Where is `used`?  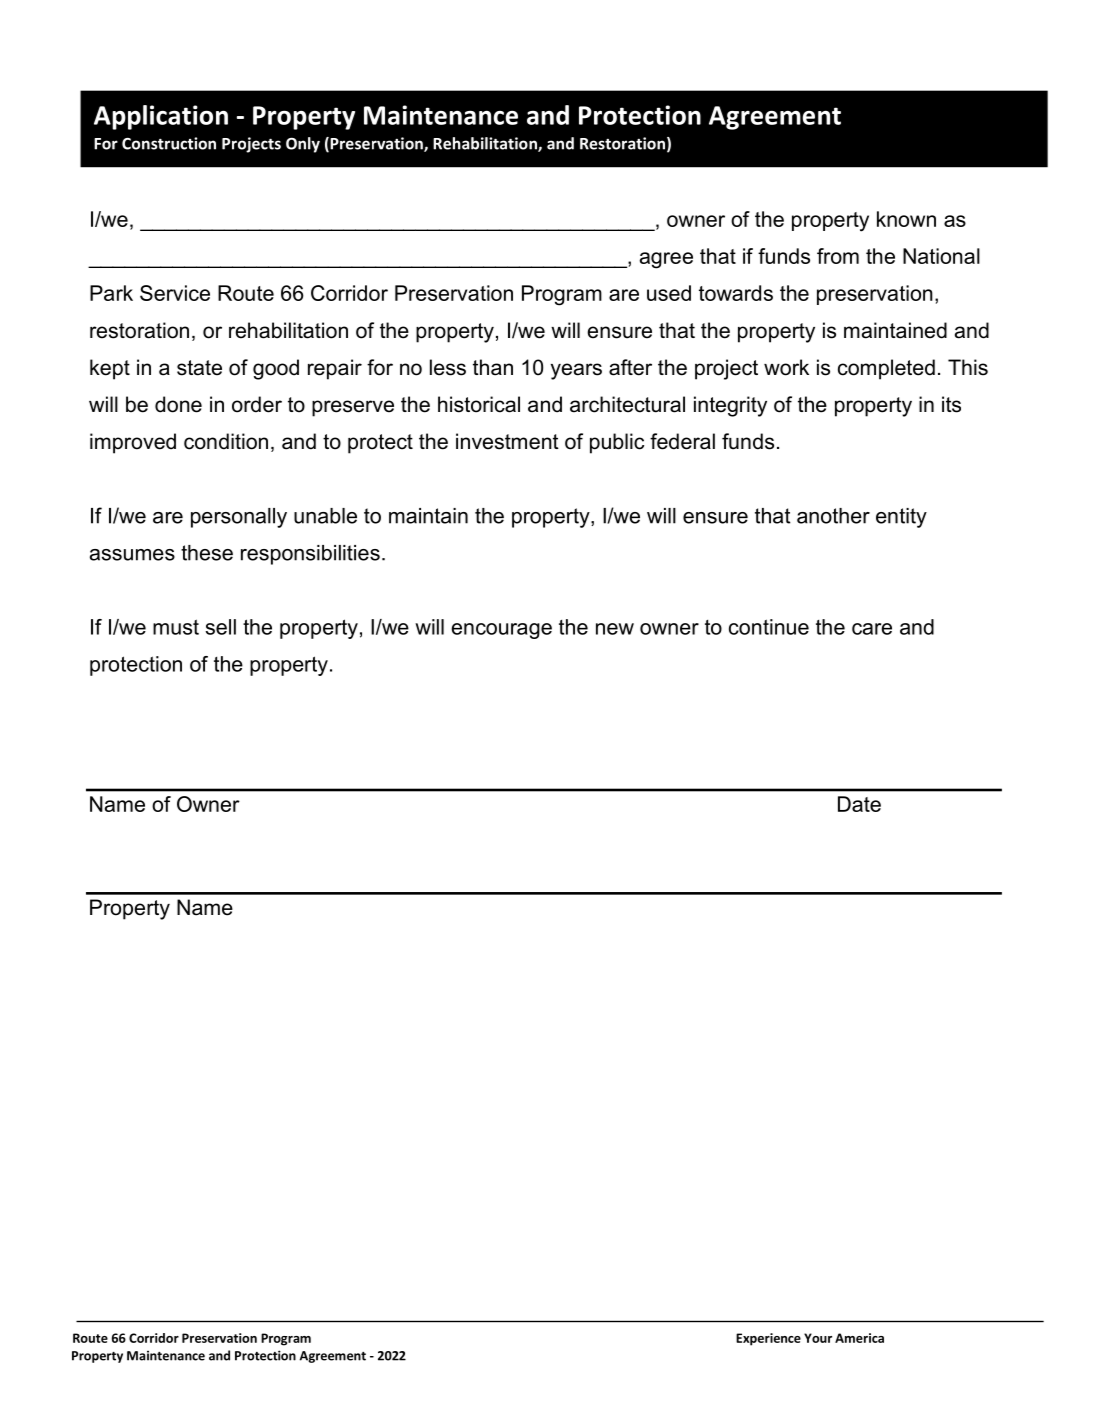
used is located at coordinates (669, 293).
